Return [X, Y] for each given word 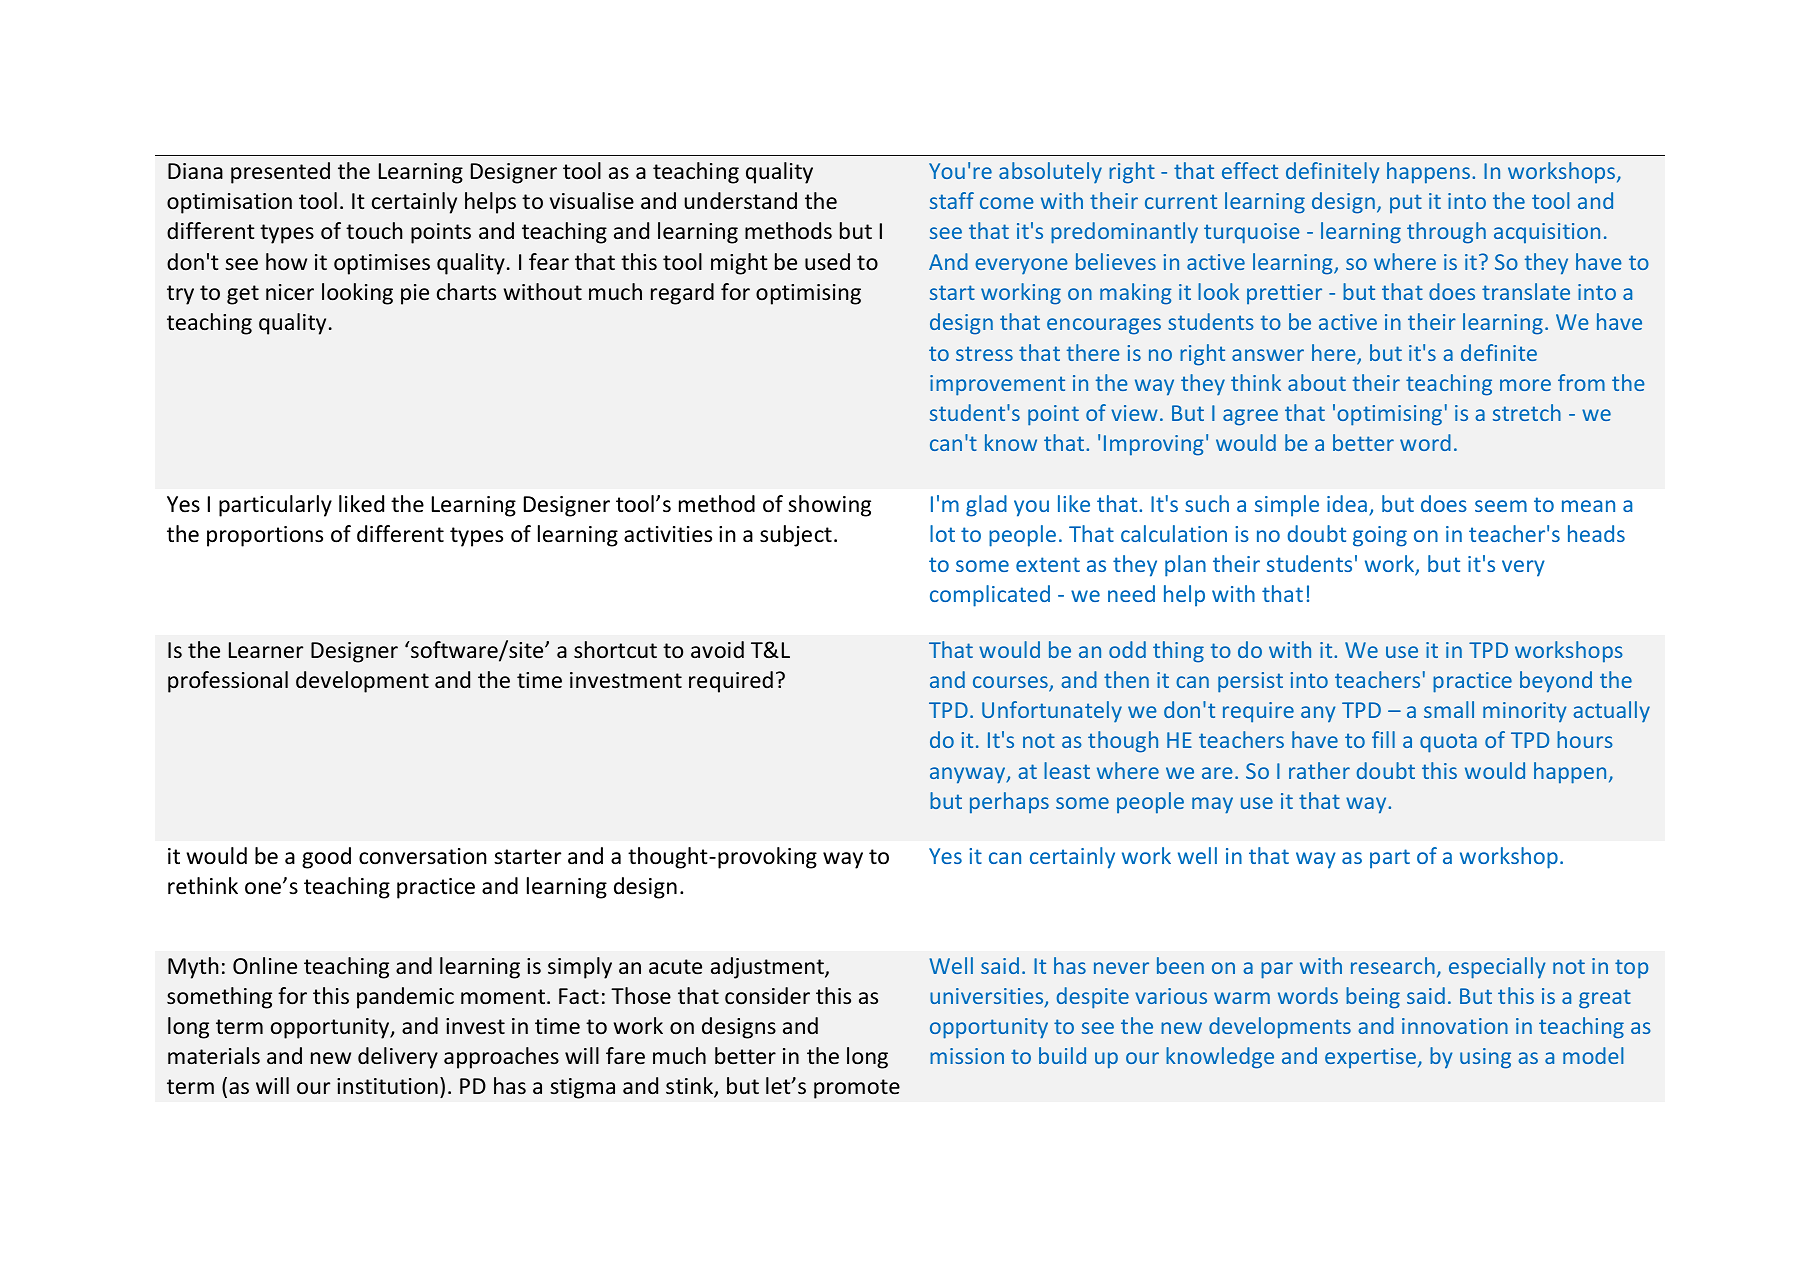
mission [967, 1056]
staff [952, 200]
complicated [990, 596]
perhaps [1009, 803]
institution [387, 1086]
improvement [997, 385]
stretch [1527, 412]
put [1406, 204]
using [1485, 1058]
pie [415, 294]
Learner [266, 650]
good [326, 858]
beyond [1556, 682]
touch [374, 231]
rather [1319, 770]
